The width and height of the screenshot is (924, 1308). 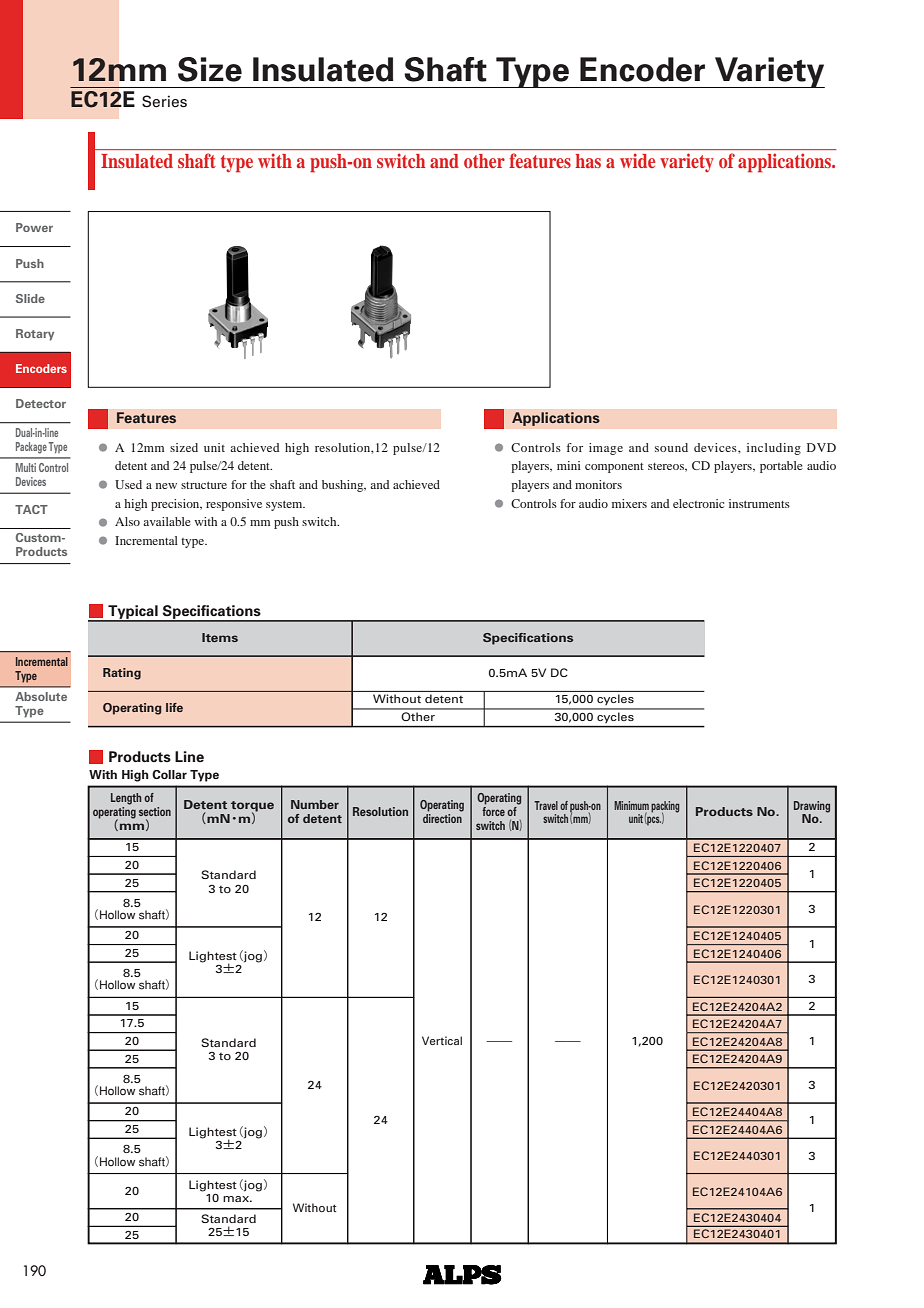 What do you see at coordinates (493, 810) in the screenshot?
I see `force` at bounding box center [493, 810].
